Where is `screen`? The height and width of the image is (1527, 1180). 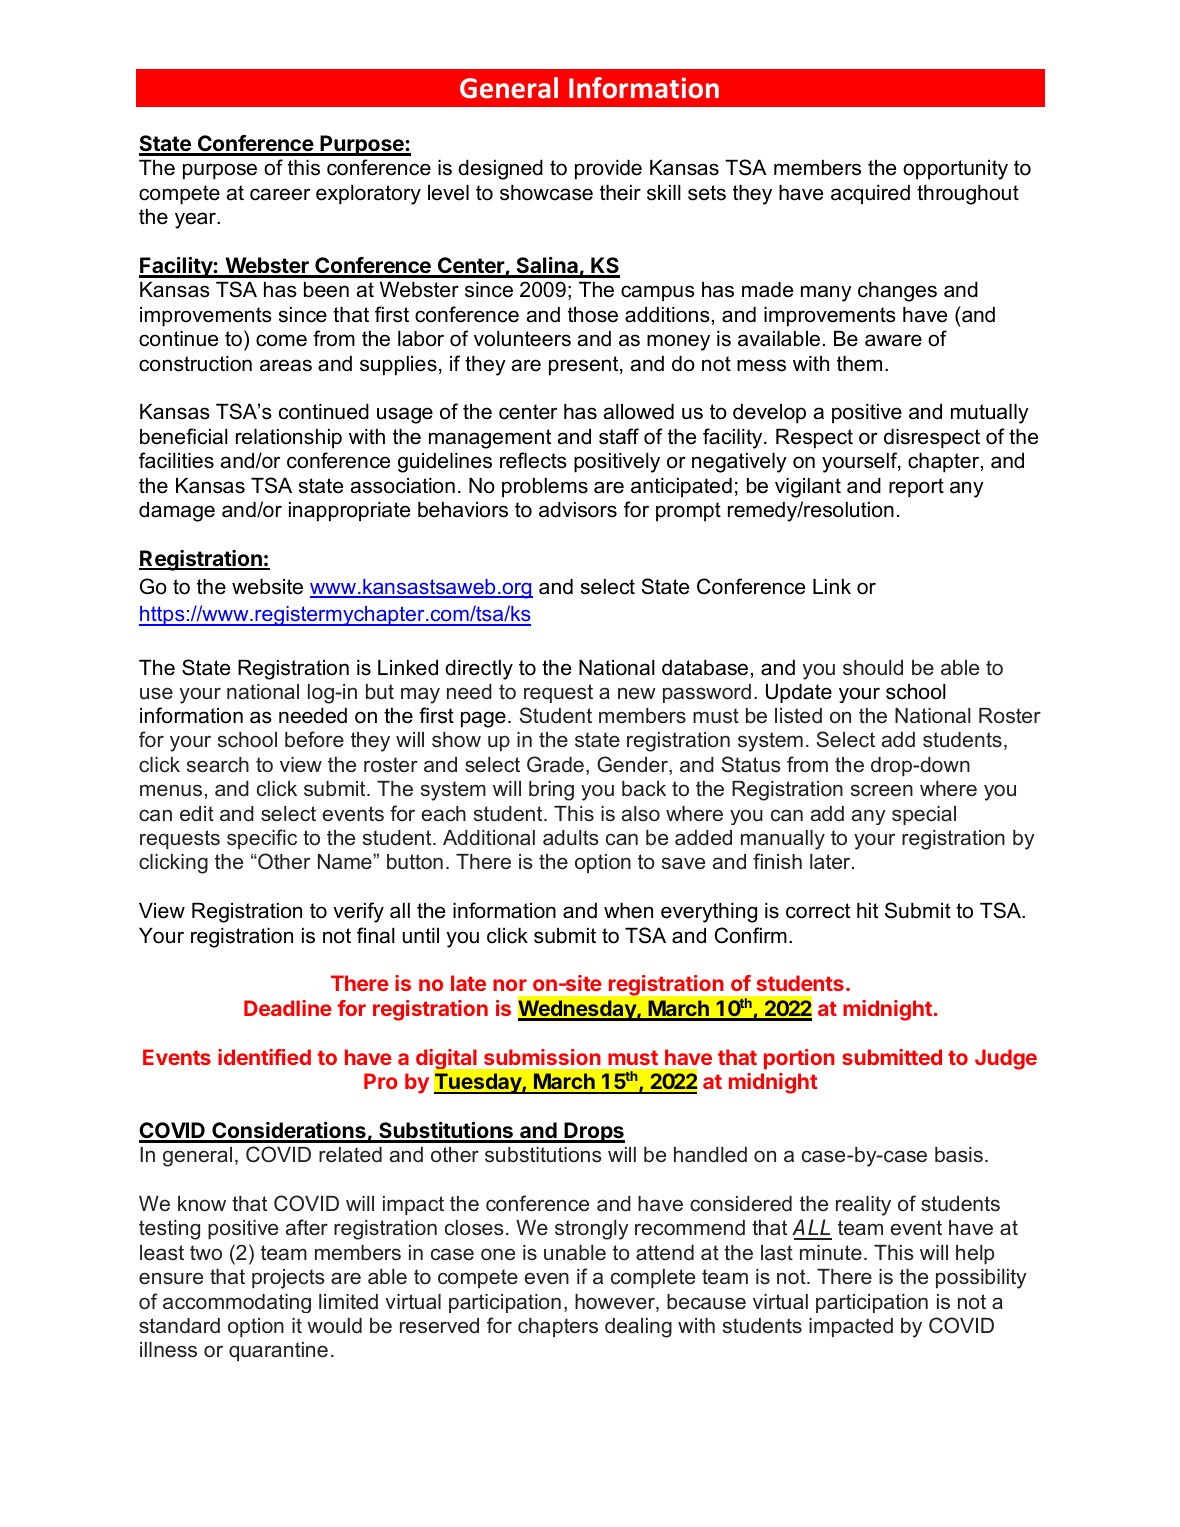
screen is located at coordinates (882, 790).
